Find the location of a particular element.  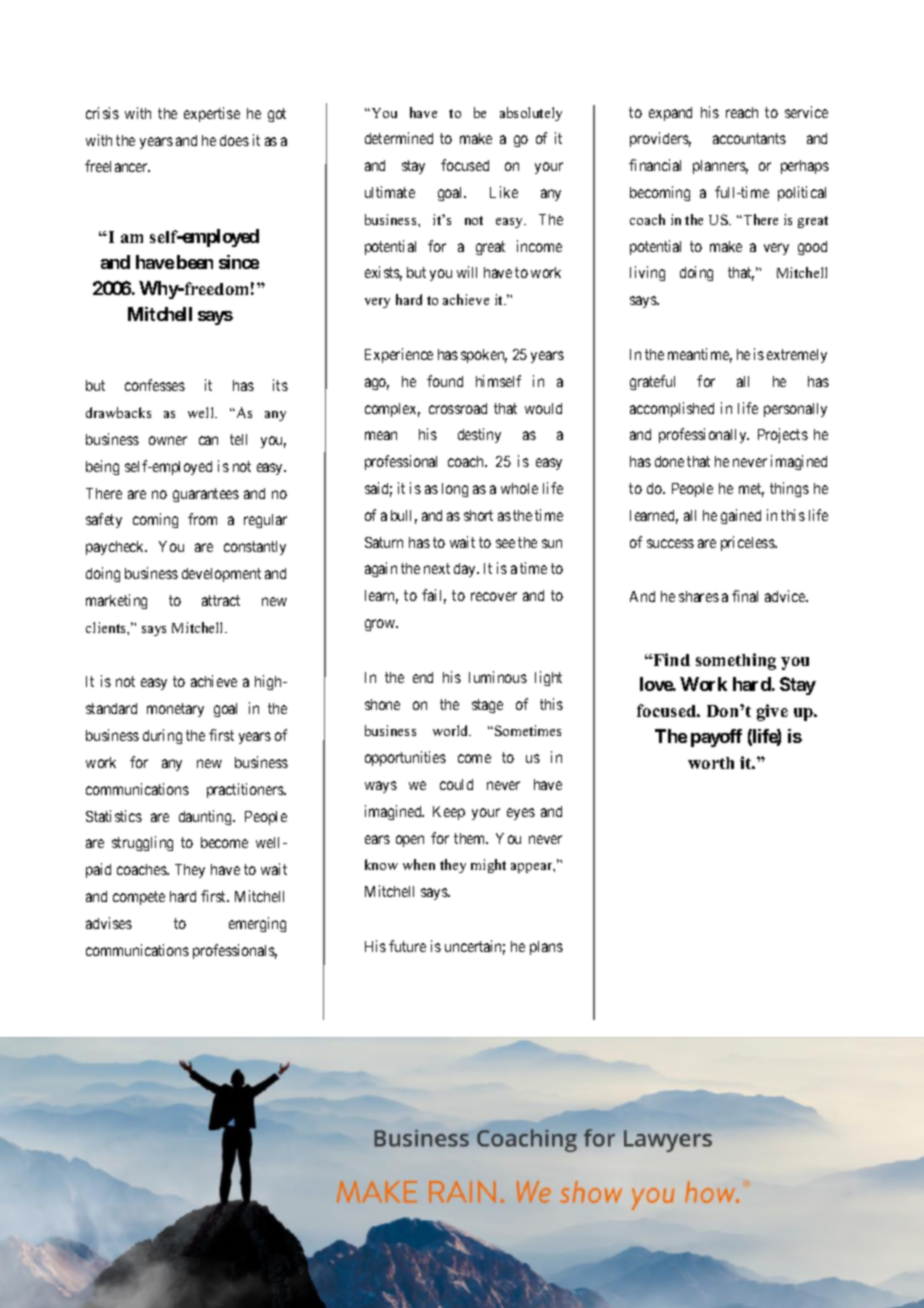

compete is located at coordinates (139, 898).
